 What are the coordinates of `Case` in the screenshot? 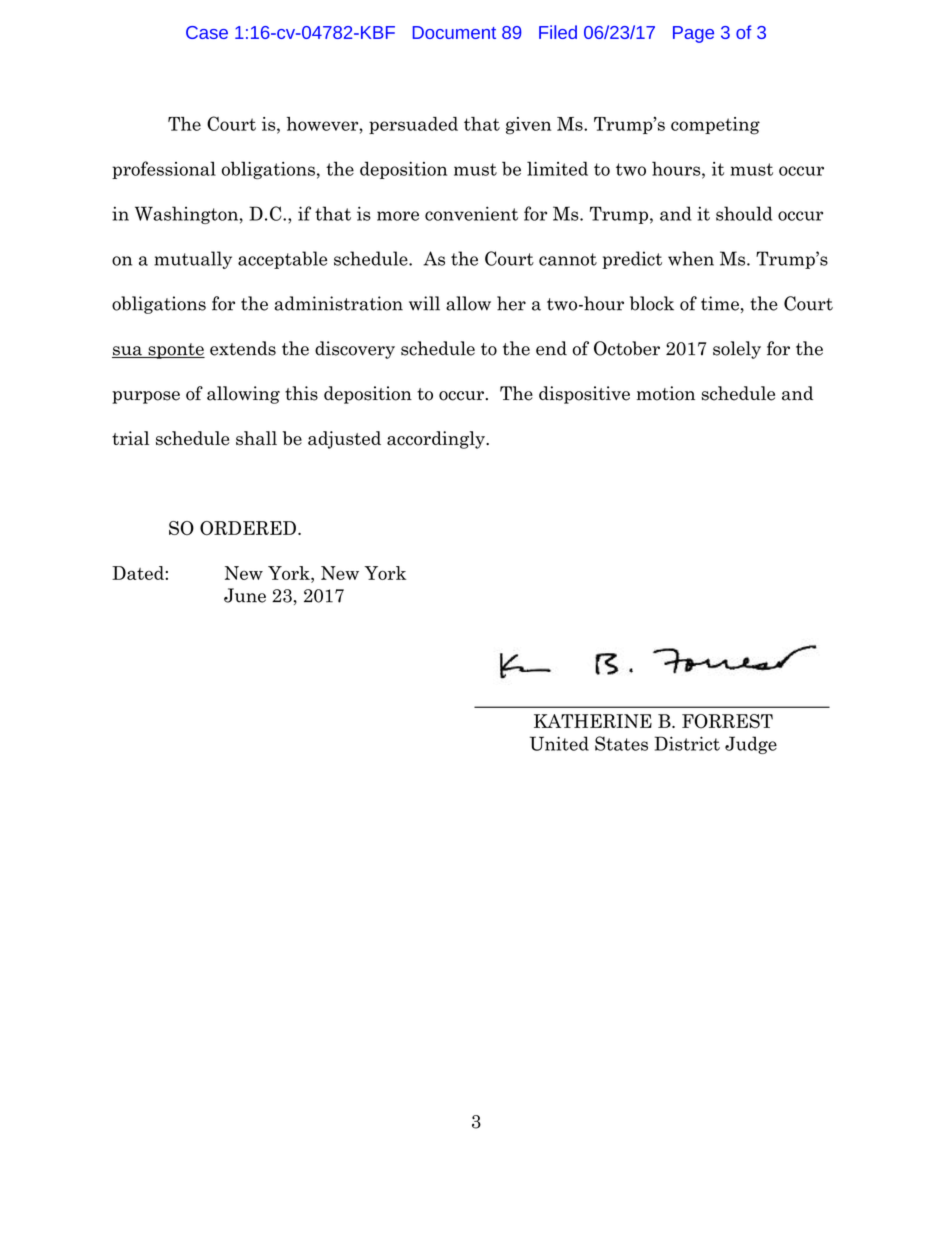 It's located at (207, 32).
